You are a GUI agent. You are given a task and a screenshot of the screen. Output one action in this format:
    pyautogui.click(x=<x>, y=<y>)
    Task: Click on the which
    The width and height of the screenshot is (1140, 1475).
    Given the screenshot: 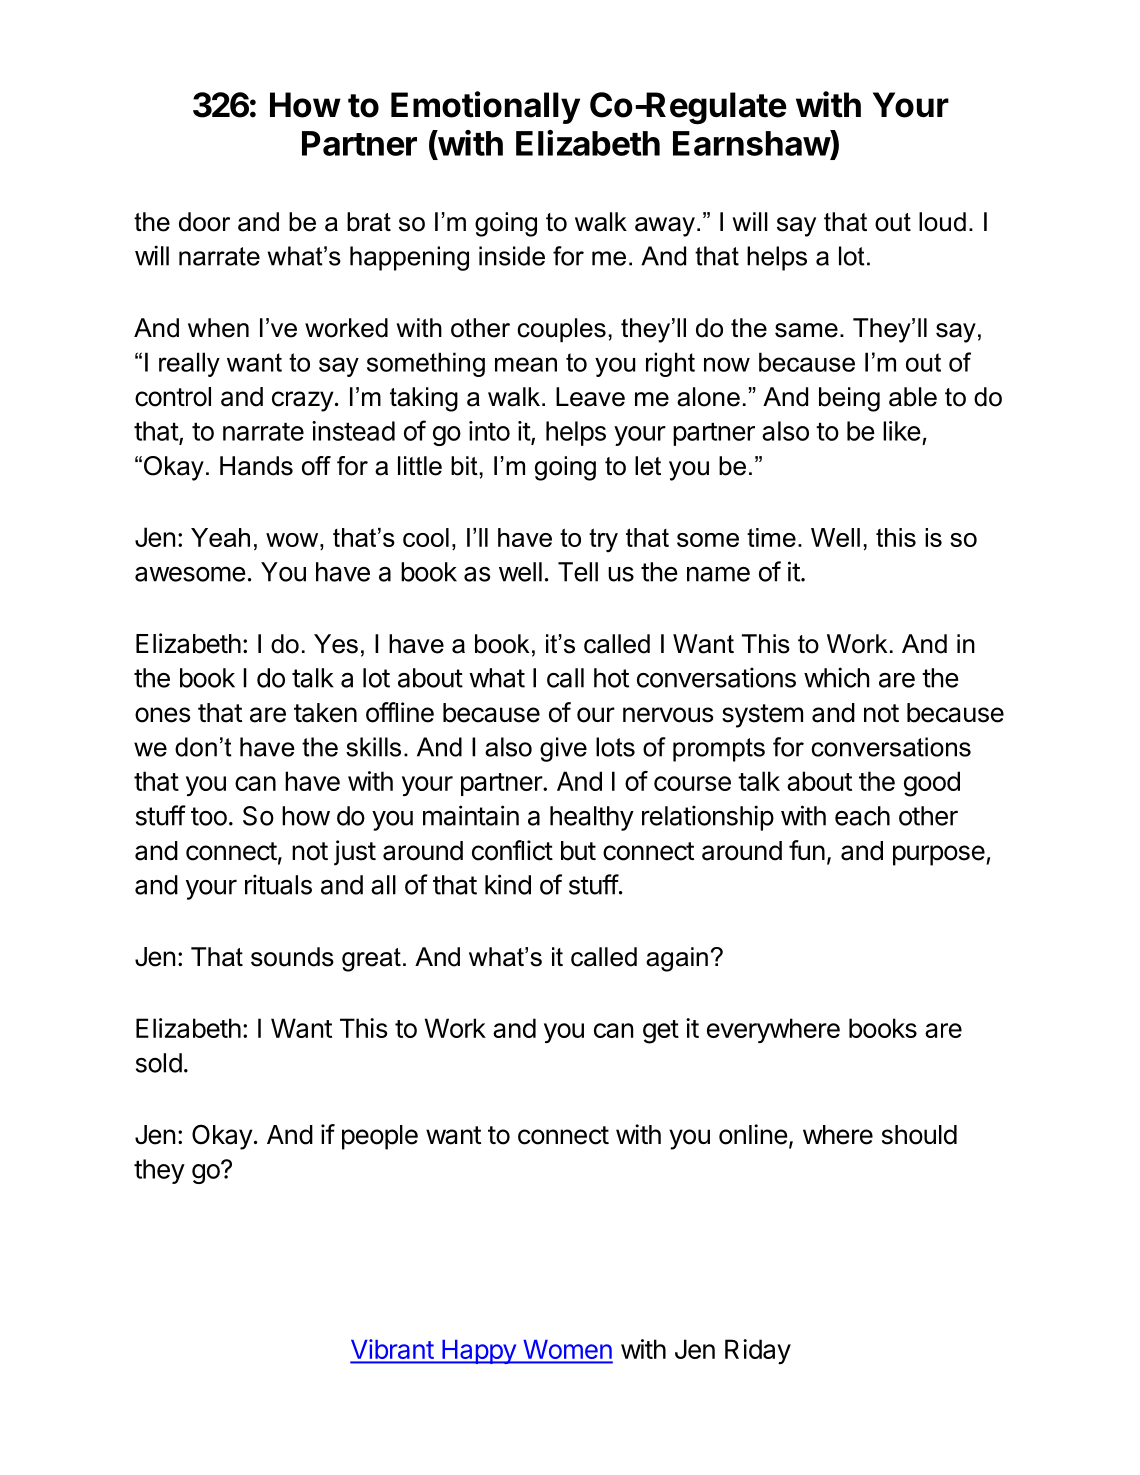 What is the action you would take?
    pyautogui.click(x=837, y=677)
